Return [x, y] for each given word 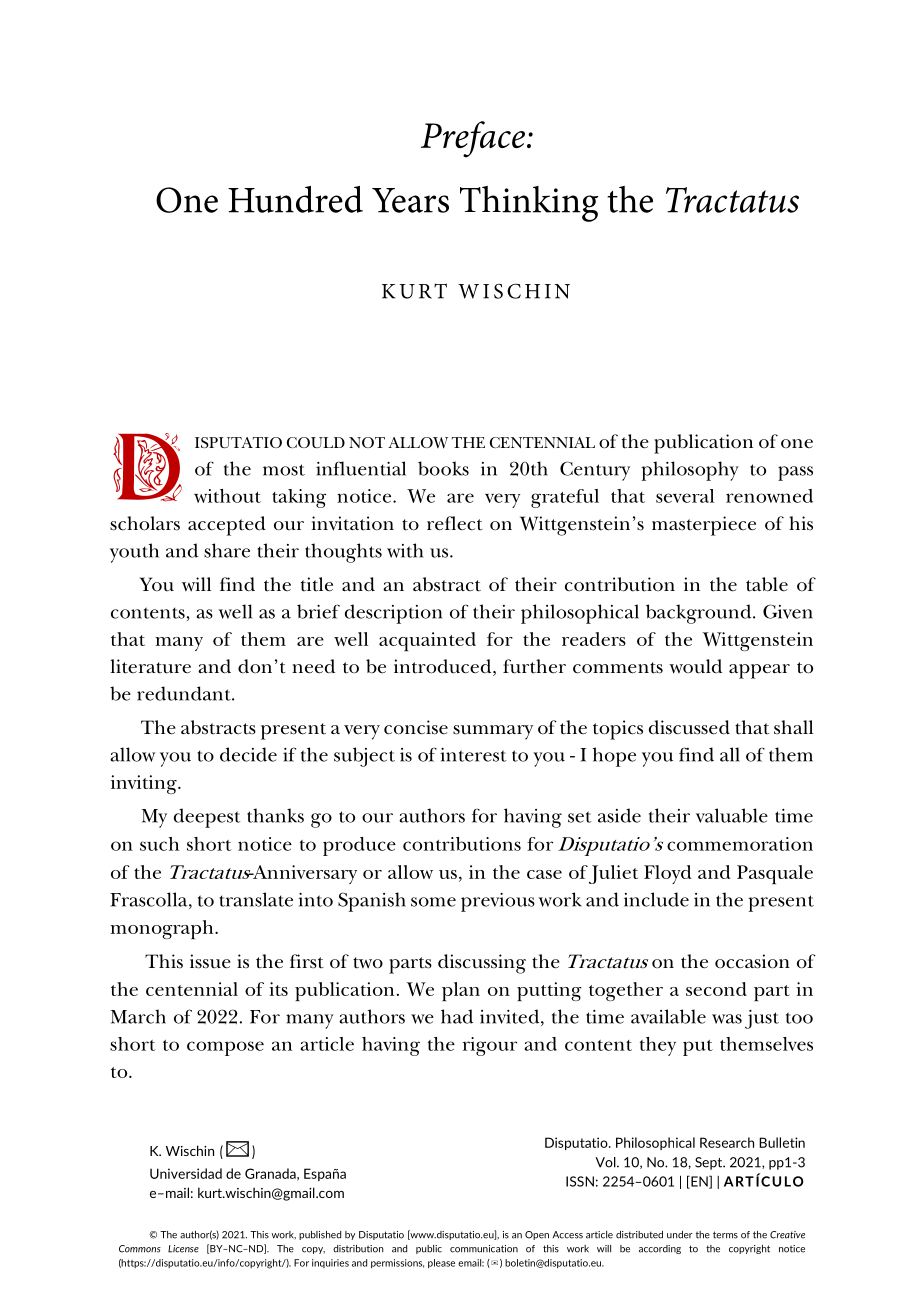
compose [225, 1048]
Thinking [529, 204]
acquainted [427, 642]
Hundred [295, 199]
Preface [474, 139]
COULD [316, 442]
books [443, 468]
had [457, 1016]
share [227, 550]
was [727, 1019]
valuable [732, 815]
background [700, 614]
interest [473, 755]
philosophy [690, 471]
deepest [207, 818]
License [183, 1249]
